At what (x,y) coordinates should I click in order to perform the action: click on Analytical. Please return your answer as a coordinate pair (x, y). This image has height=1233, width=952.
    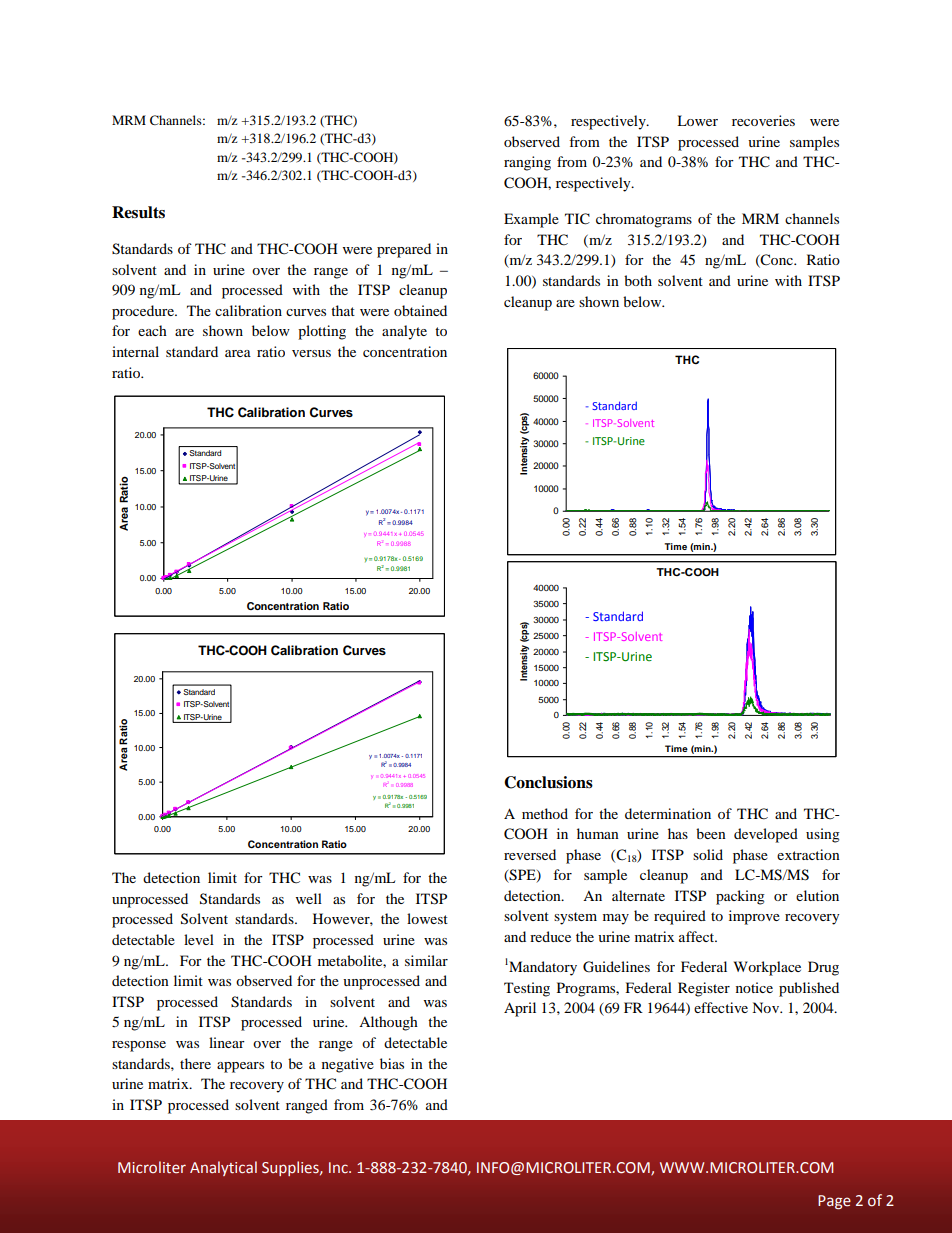
    Looking at the image, I should click on (223, 1168).
